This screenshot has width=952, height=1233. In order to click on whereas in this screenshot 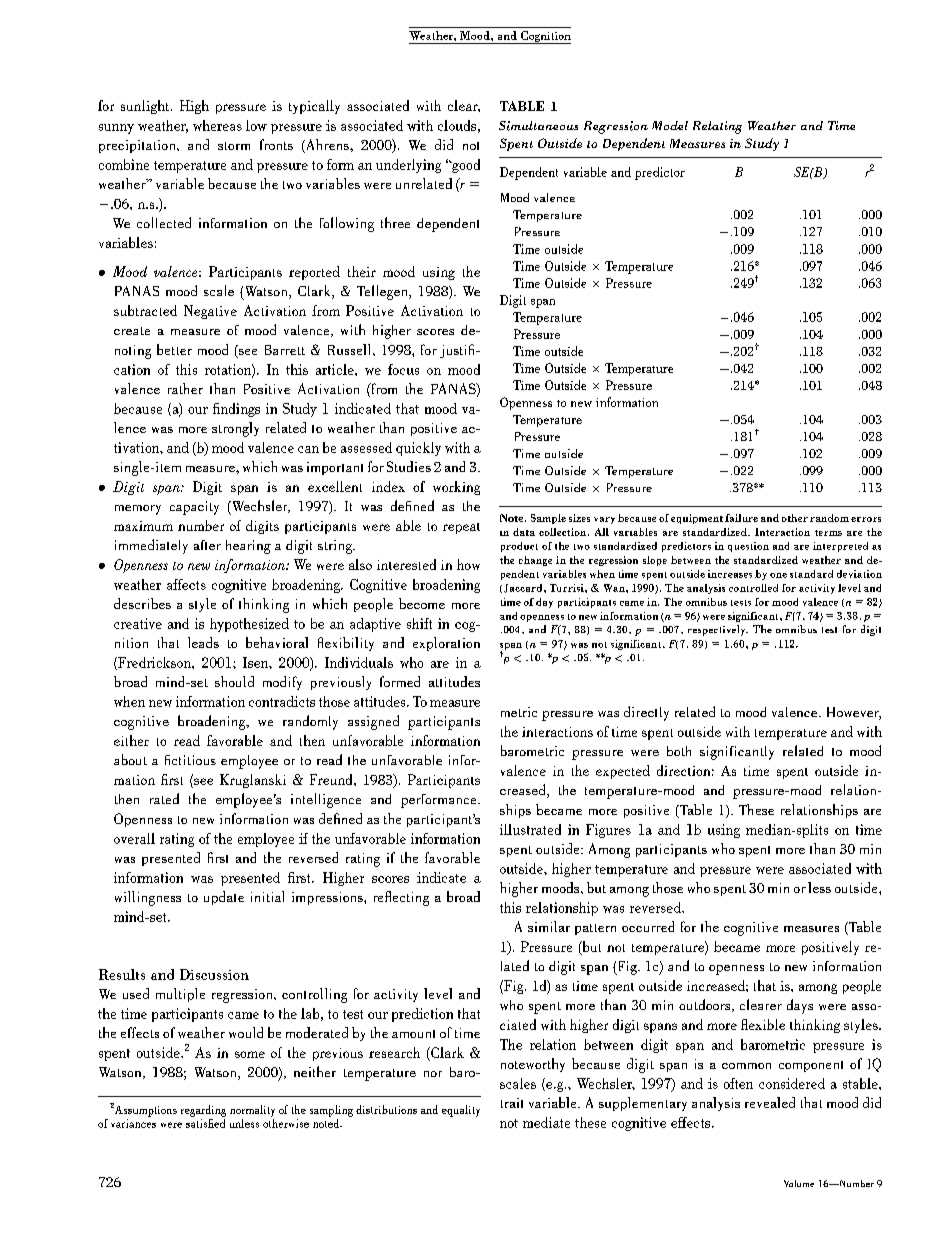, I will do `click(217, 125)`.
